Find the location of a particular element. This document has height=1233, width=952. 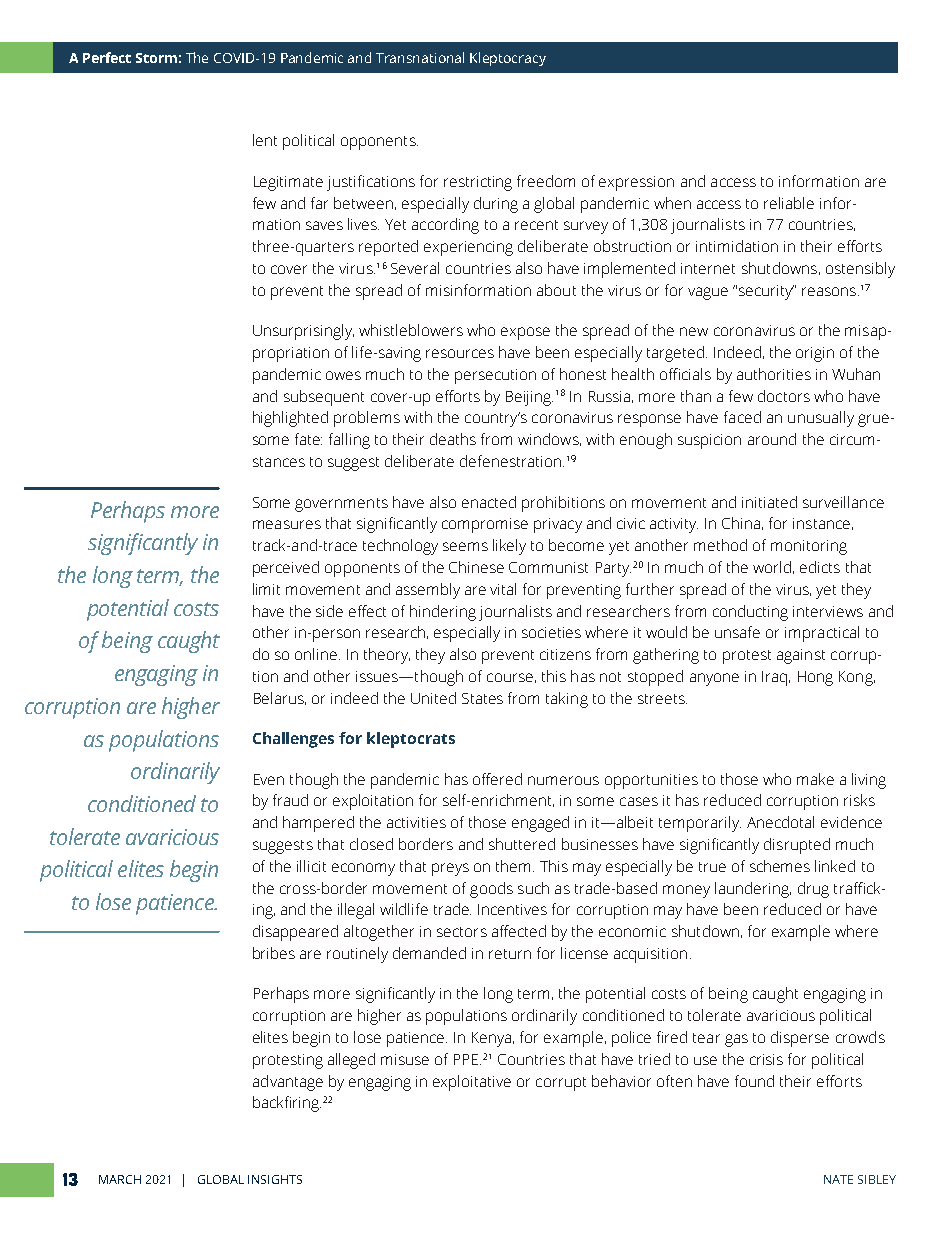

limit is located at coordinates (266, 589).
